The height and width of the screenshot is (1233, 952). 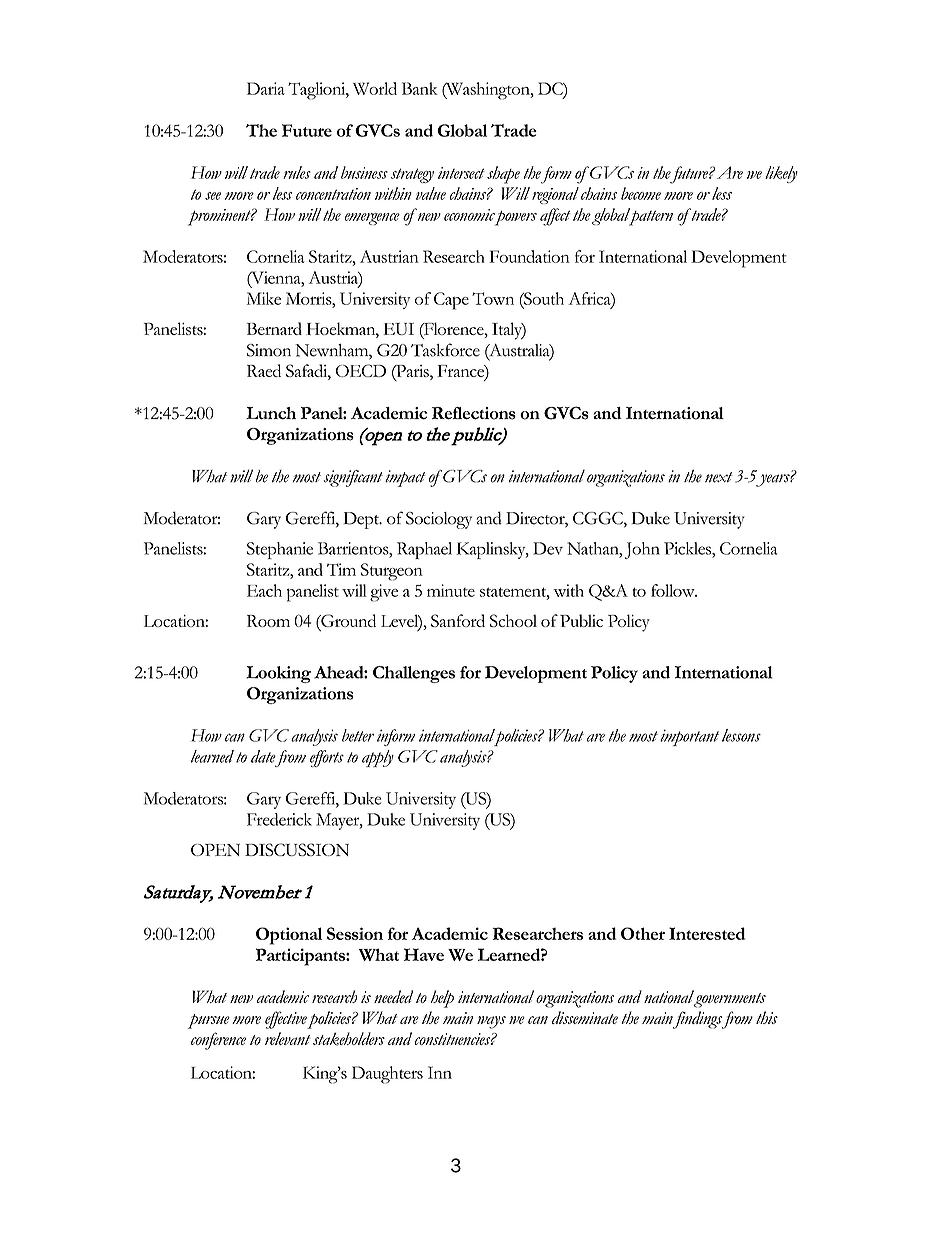 What do you see at coordinates (689, 737) in the screenshot?
I see `important` at bounding box center [689, 737].
